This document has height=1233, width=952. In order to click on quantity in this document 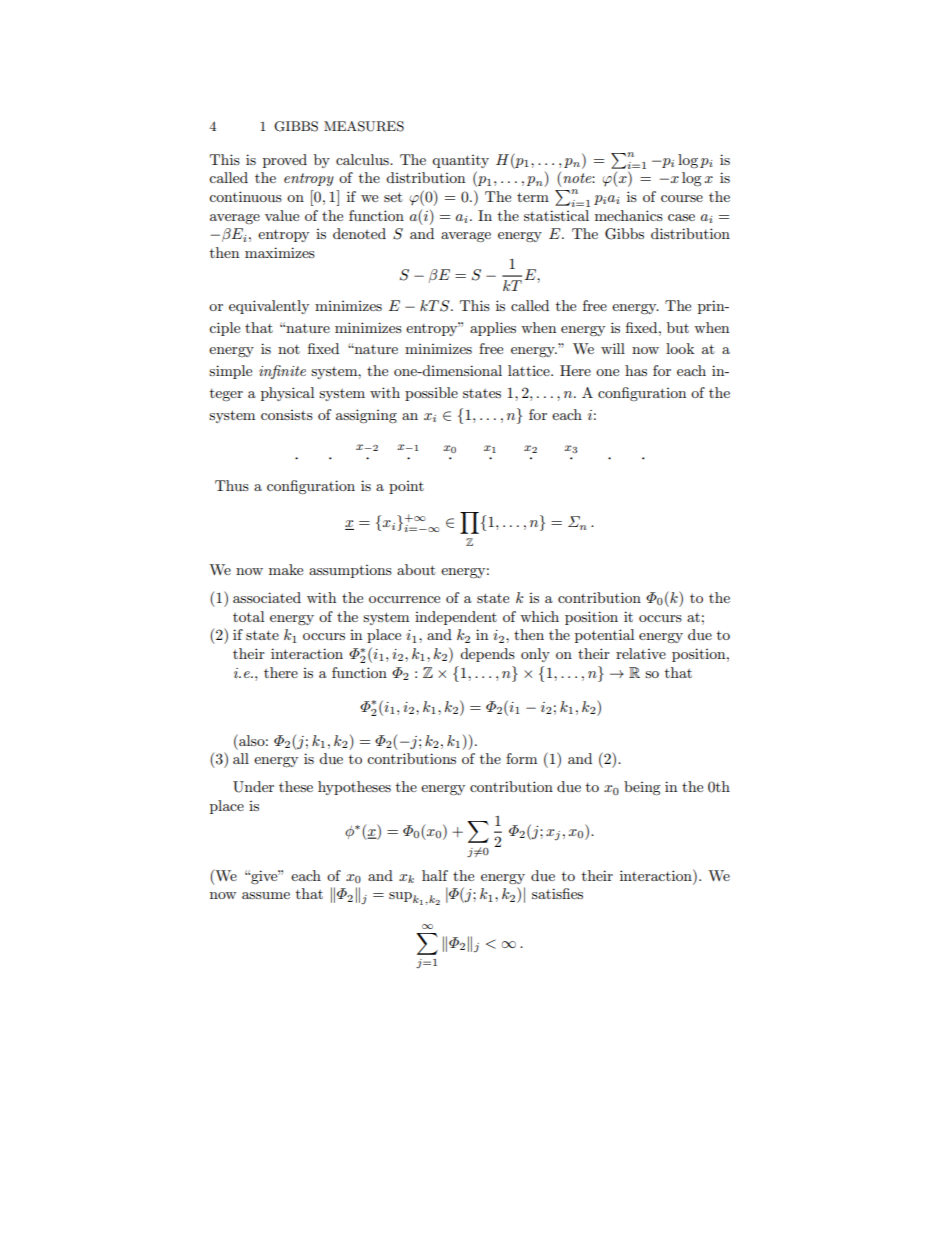, I will do `click(460, 161)`.
